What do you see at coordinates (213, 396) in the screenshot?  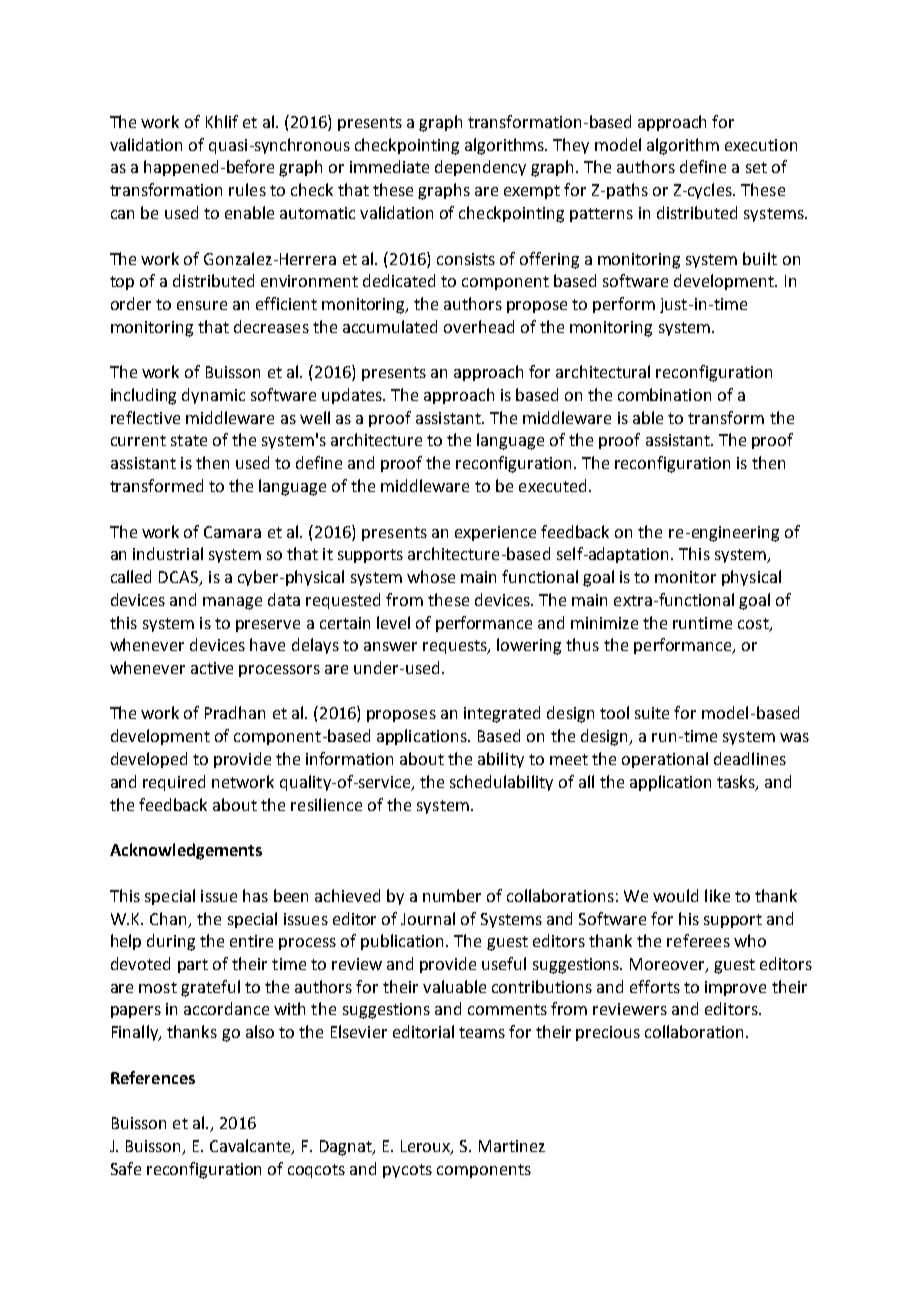 I see `dynamic` at bounding box center [213, 396].
